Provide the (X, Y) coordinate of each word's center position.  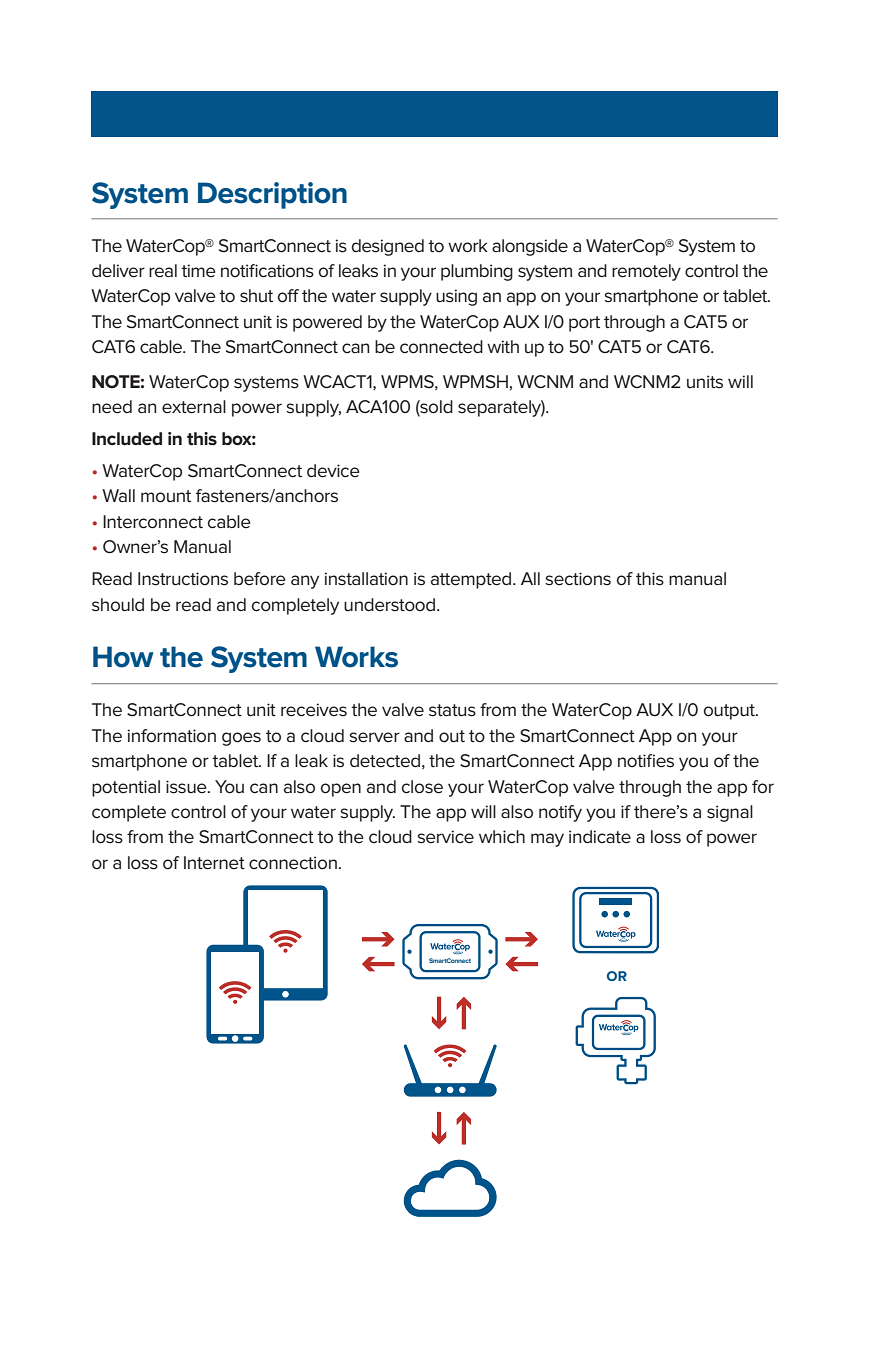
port (584, 324)
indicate (600, 837)
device (333, 471)
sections (578, 579)
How (123, 657)
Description (272, 195)
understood (389, 605)
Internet (214, 863)
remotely (646, 272)
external (194, 407)
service (445, 837)
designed (388, 247)
